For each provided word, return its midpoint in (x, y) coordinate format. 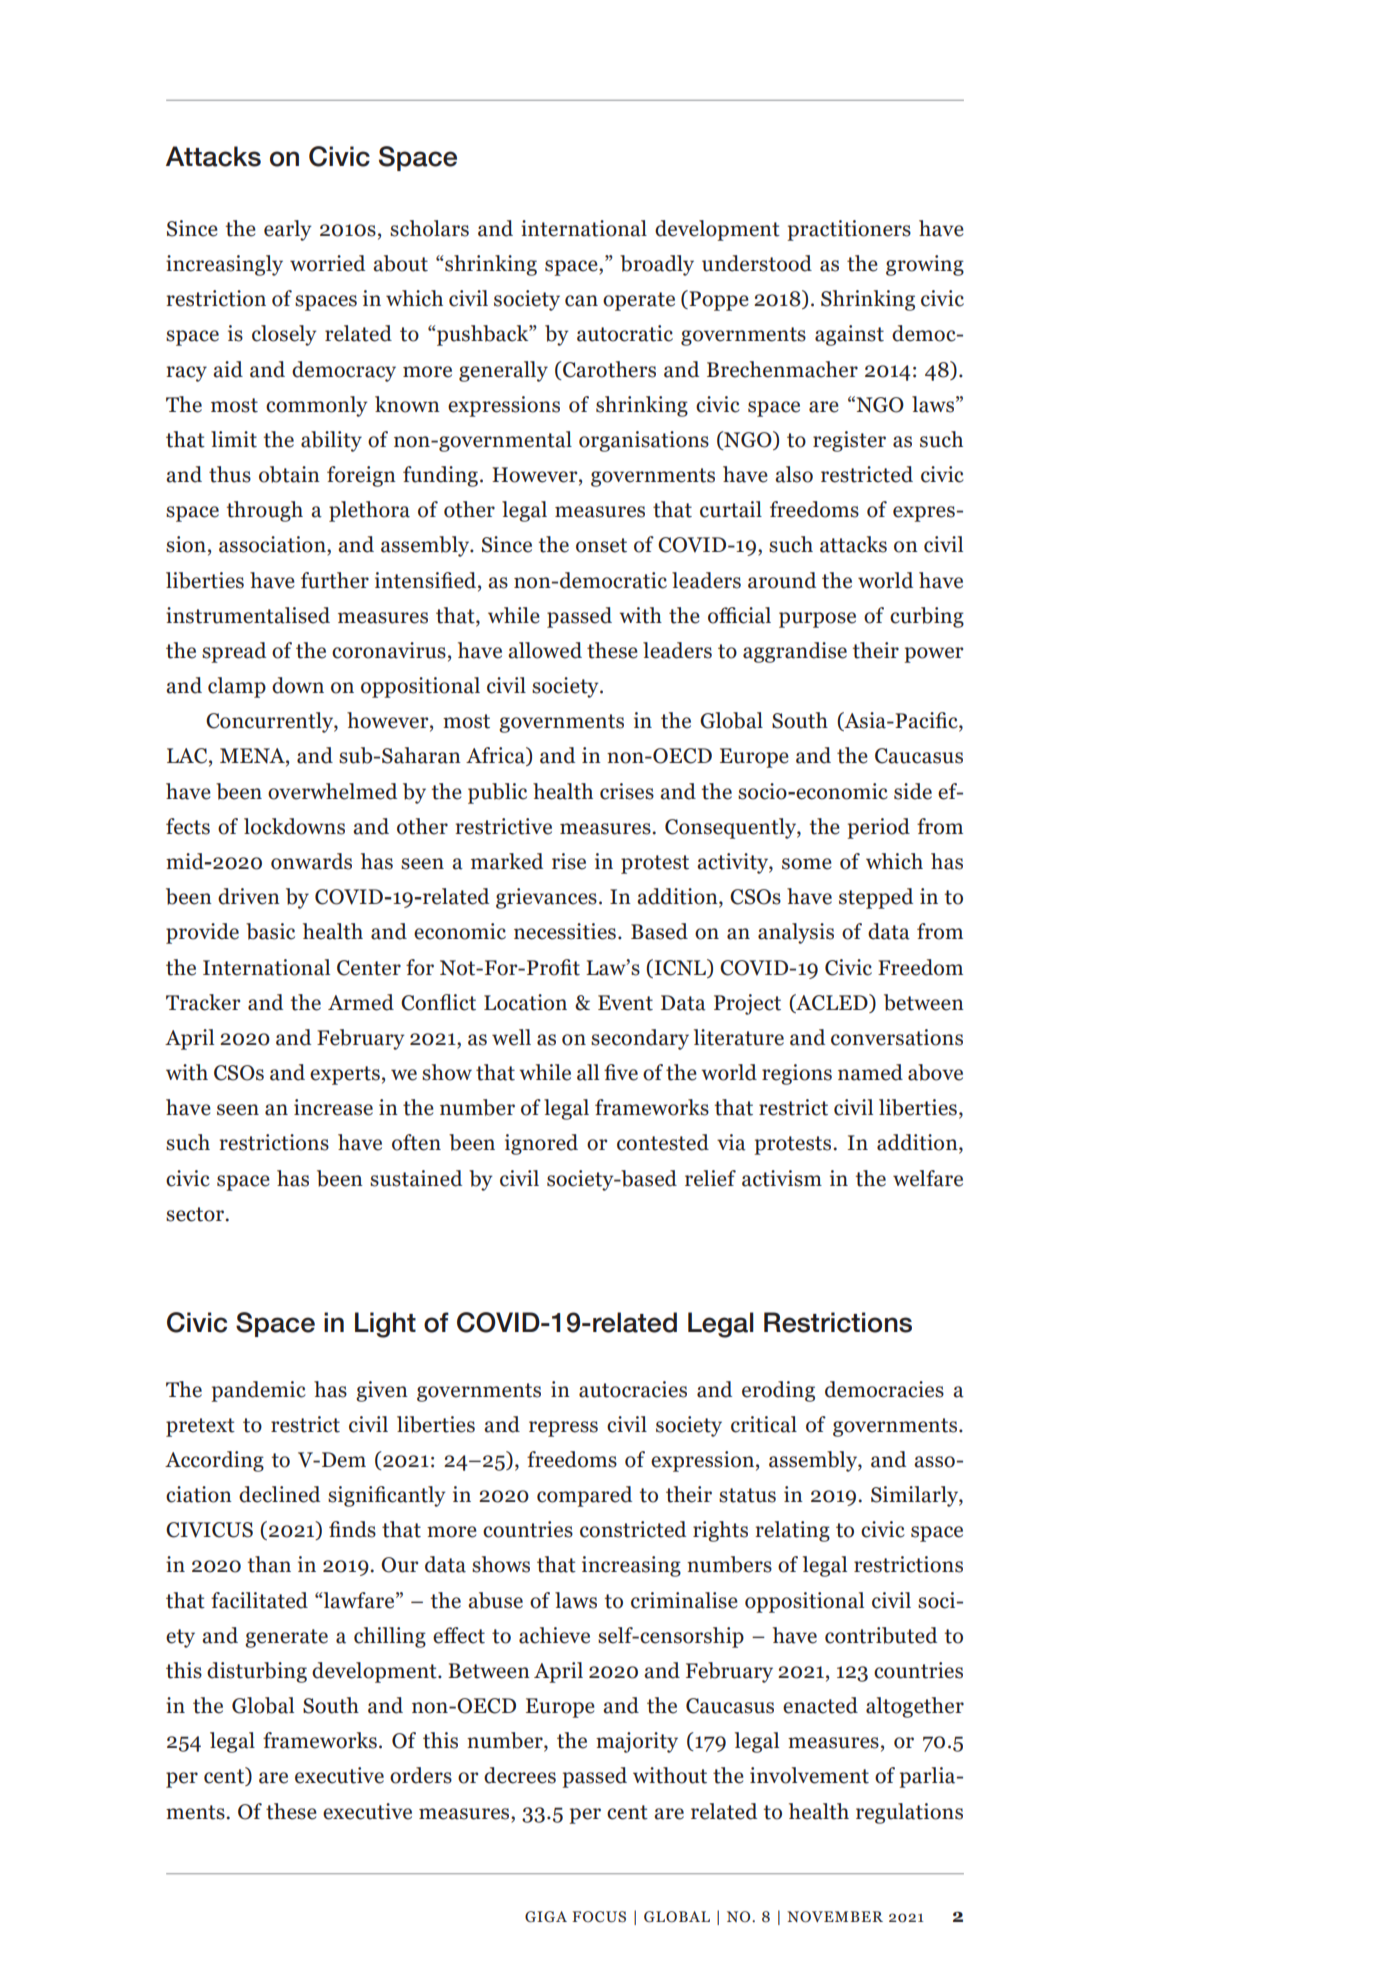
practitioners (849, 230)
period (878, 828)
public (497, 793)
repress (563, 1429)
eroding (778, 1391)
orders (421, 1775)
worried (327, 263)
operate (639, 301)
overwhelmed (332, 791)
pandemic (258, 1391)
